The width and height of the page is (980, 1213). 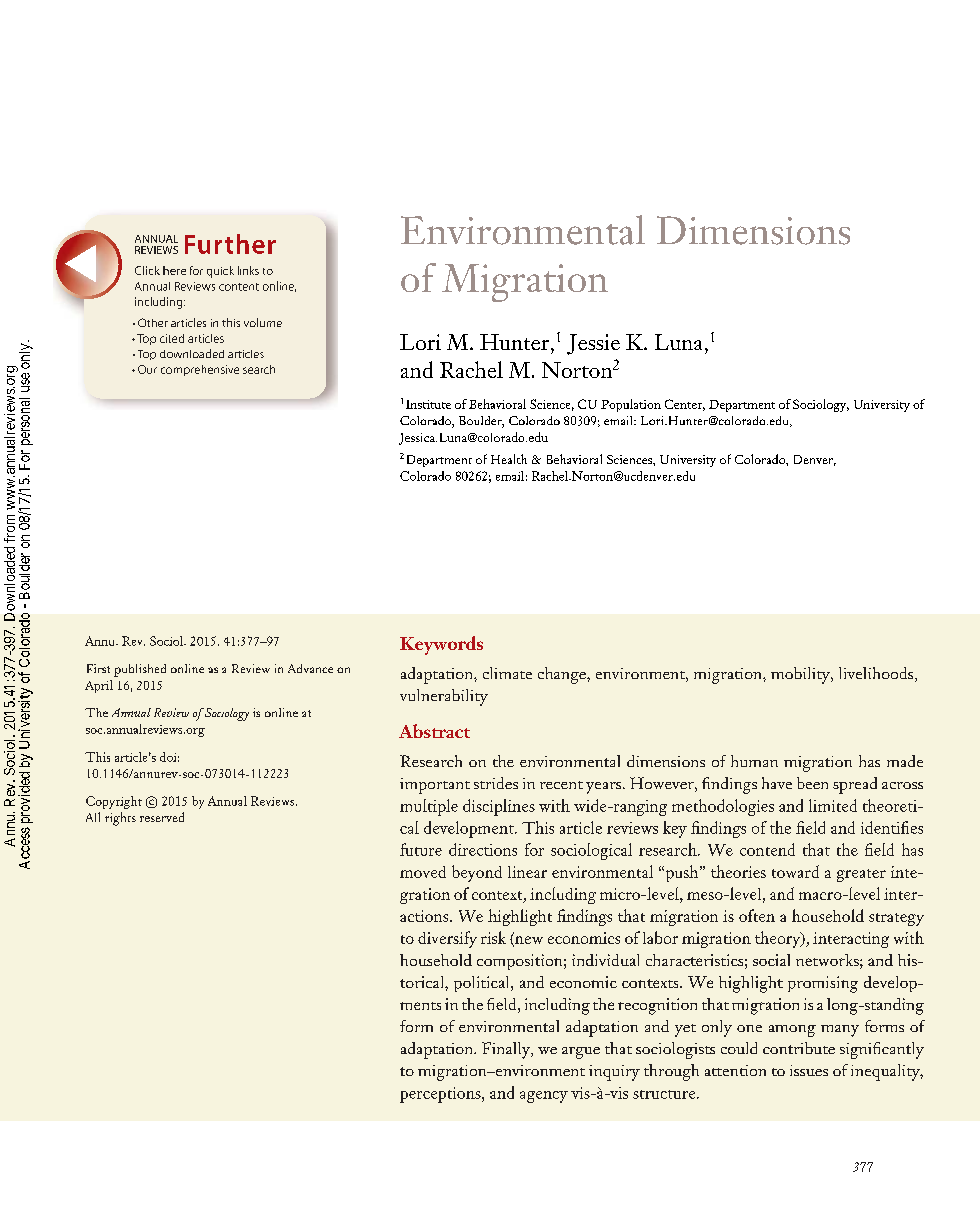 I want to click on directions, so click(x=483, y=849).
